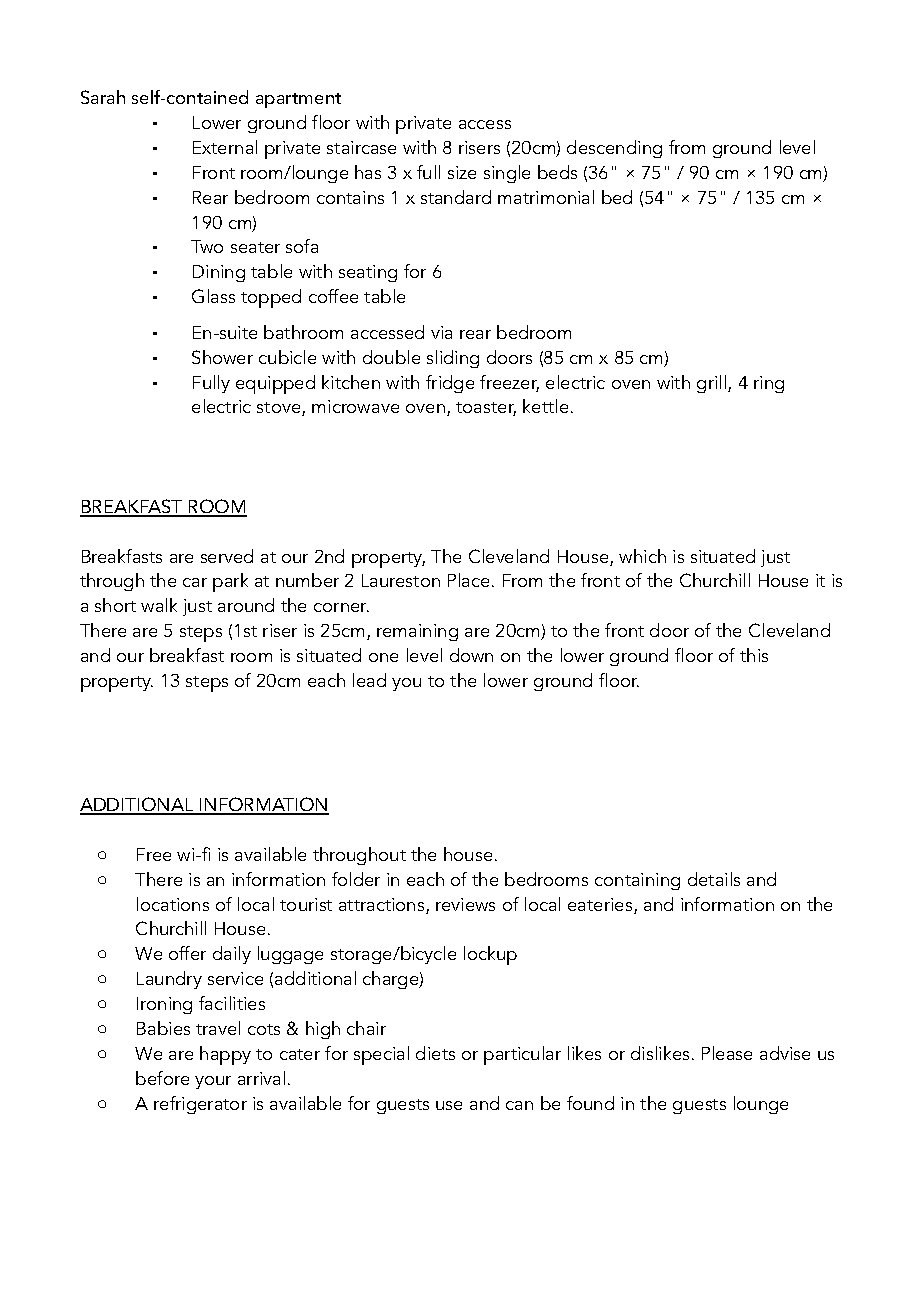 This screenshot has width=924, height=1308. What do you see at coordinates (614, 149) in the screenshot?
I see `descending` at bounding box center [614, 149].
